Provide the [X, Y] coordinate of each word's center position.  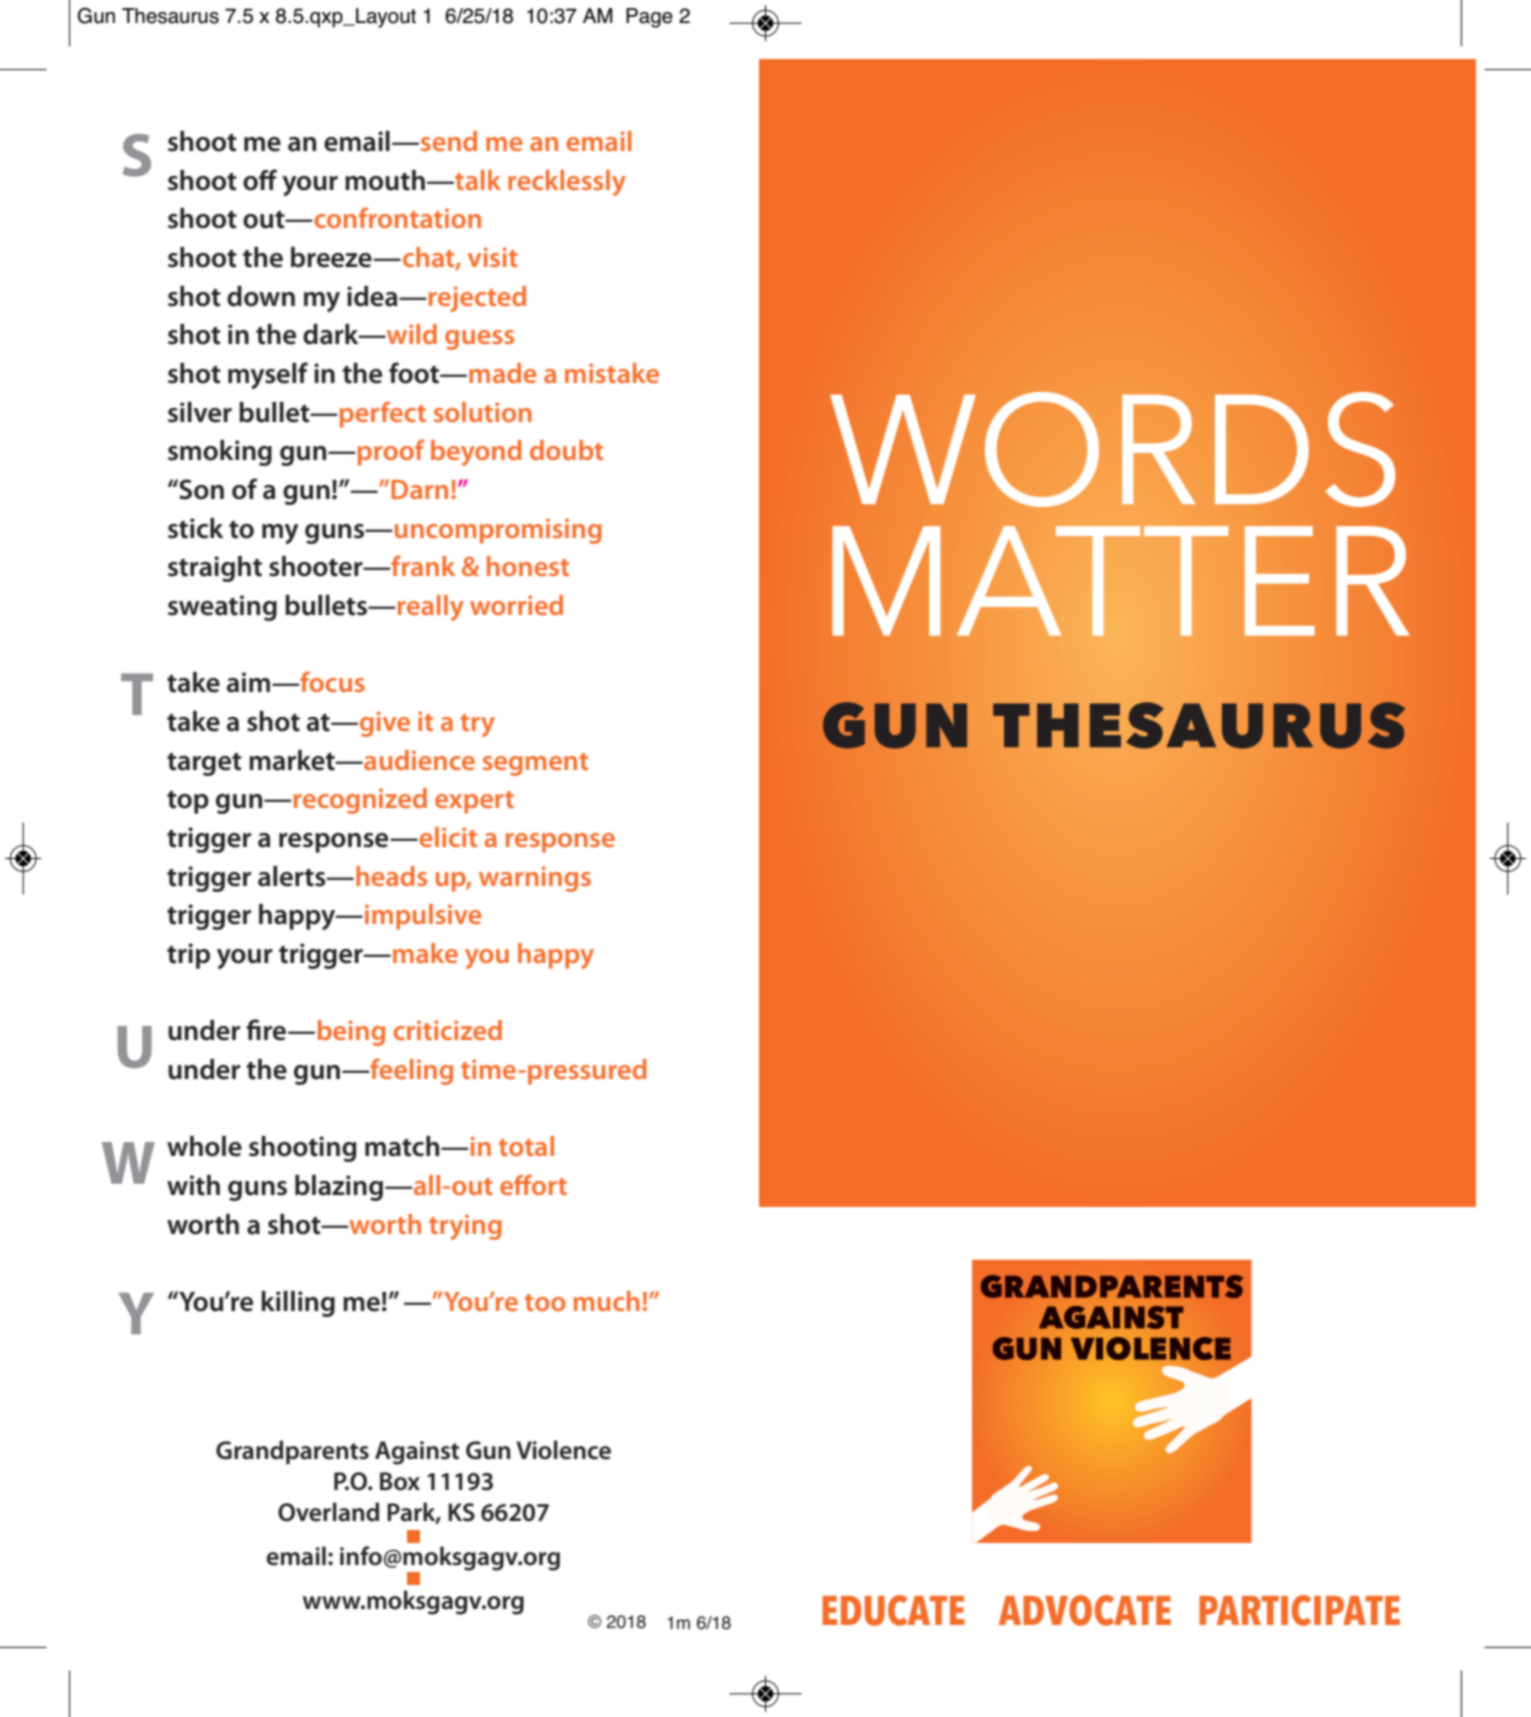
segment [535, 764]
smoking [220, 453]
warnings [535, 879]
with [193, 1185]
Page [649, 18]
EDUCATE [893, 1610]
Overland [328, 1512]
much [607, 1301]
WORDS [1112, 449]
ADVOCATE [1085, 1610]
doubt [566, 450]
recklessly [567, 183]
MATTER [1121, 581]
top [188, 802]
